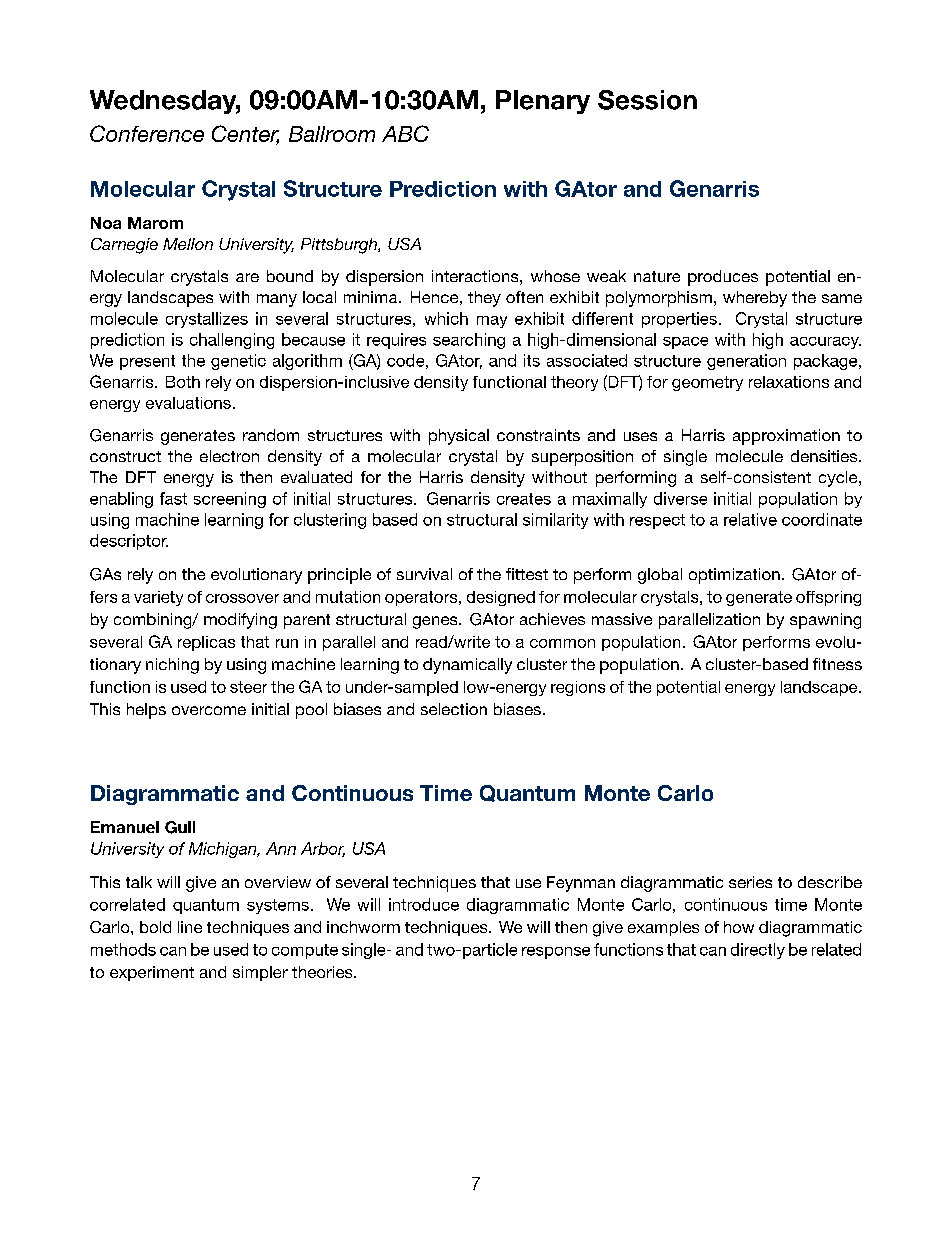 The width and height of the image is (952, 1233). Describe the element at coordinates (405, 133) in the image. I see `ABC` at that location.
